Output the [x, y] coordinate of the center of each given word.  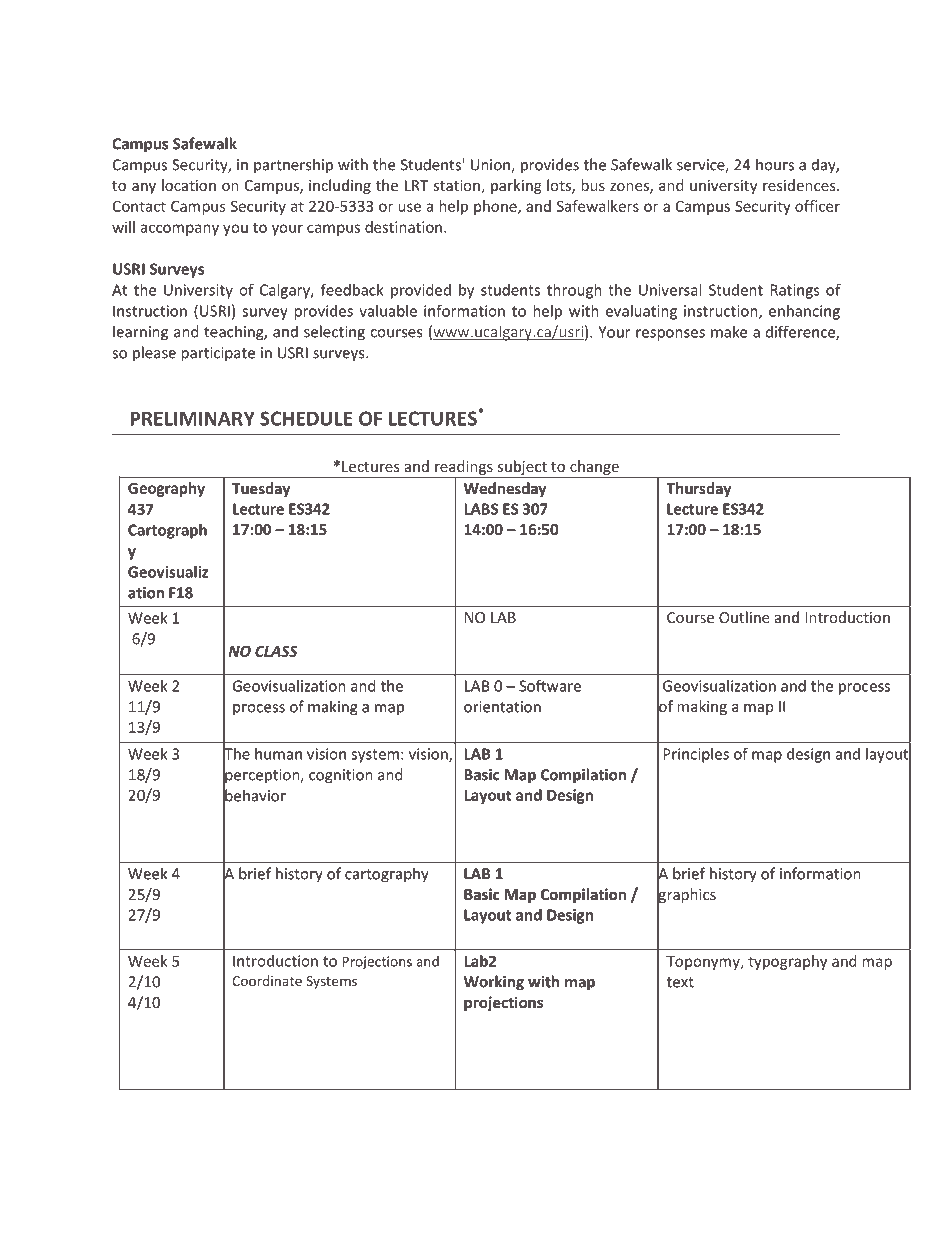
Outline [744, 617]
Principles [696, 755]
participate [218, 354]
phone [496, 207]
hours [775, 164]
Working [494, 983]
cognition [341, 776]
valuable [388, 311]
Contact [139, 206]
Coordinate [267, 980]
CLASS [276, 651]
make [729, 332]
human [278, 754]
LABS [481, 509]
